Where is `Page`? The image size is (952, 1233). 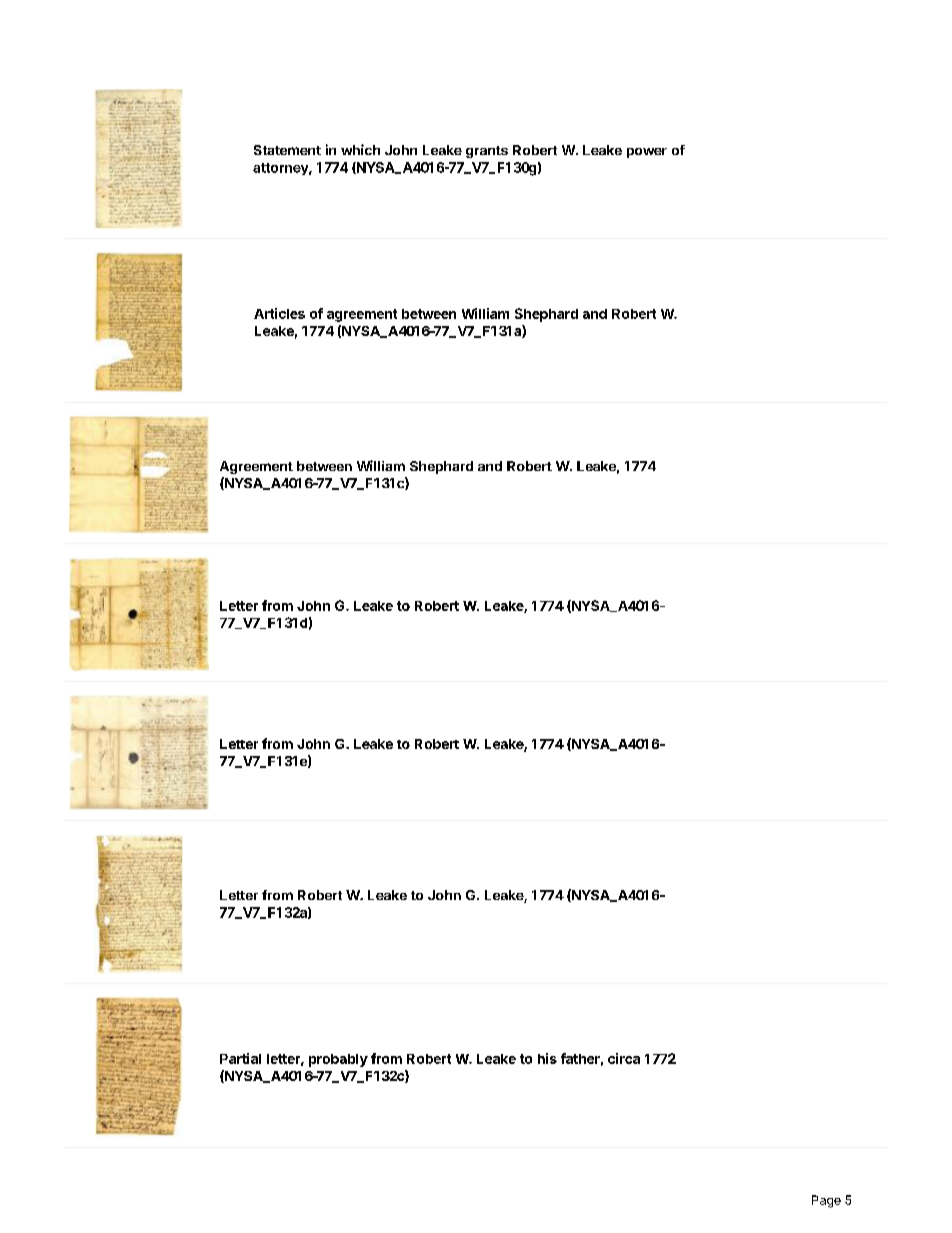 Page is located at coordinates (826, 1201).
